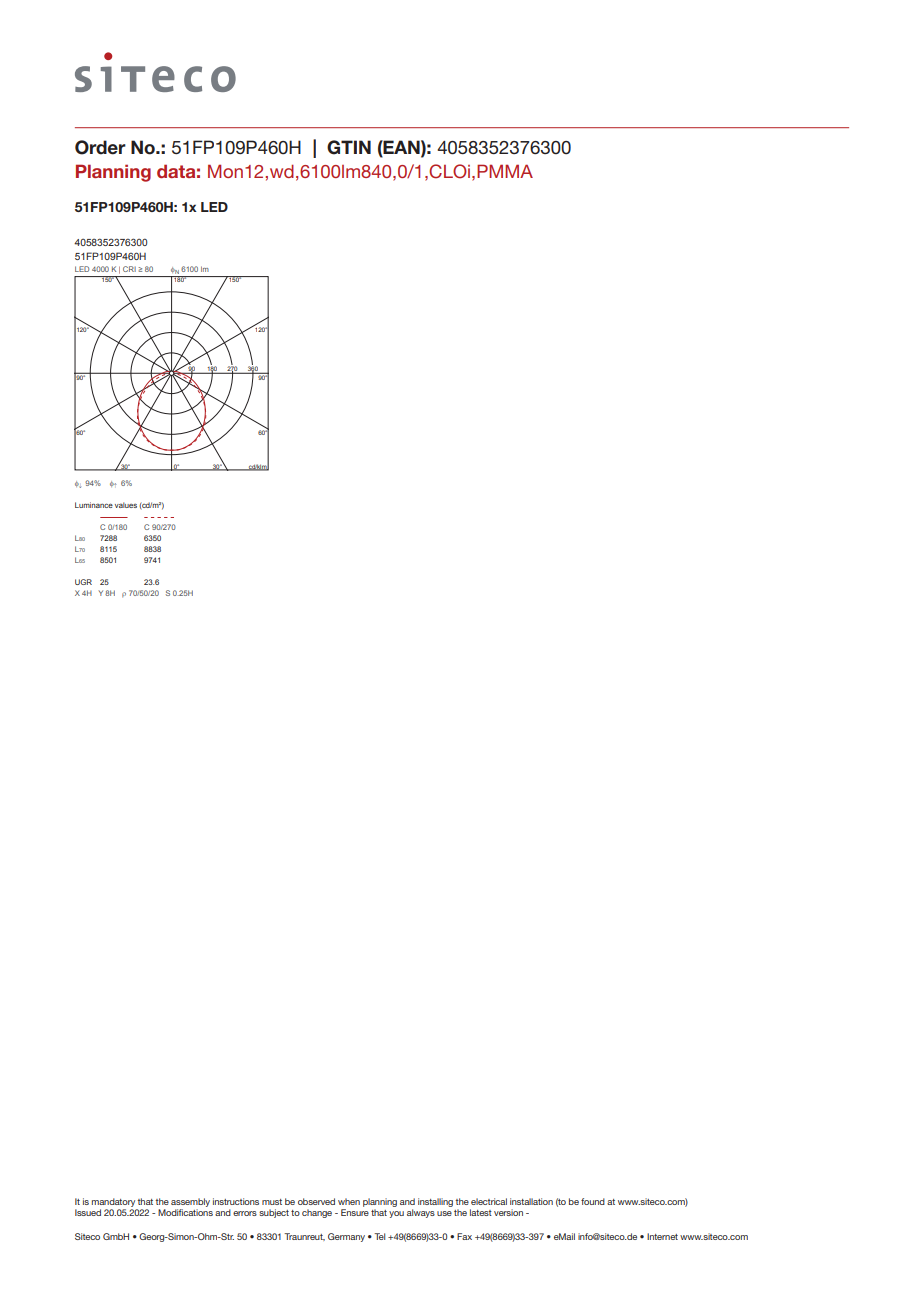  What do you see at coordinates (349, 1201) in the image?
I see `when` at bounding box center [349, 1201].
